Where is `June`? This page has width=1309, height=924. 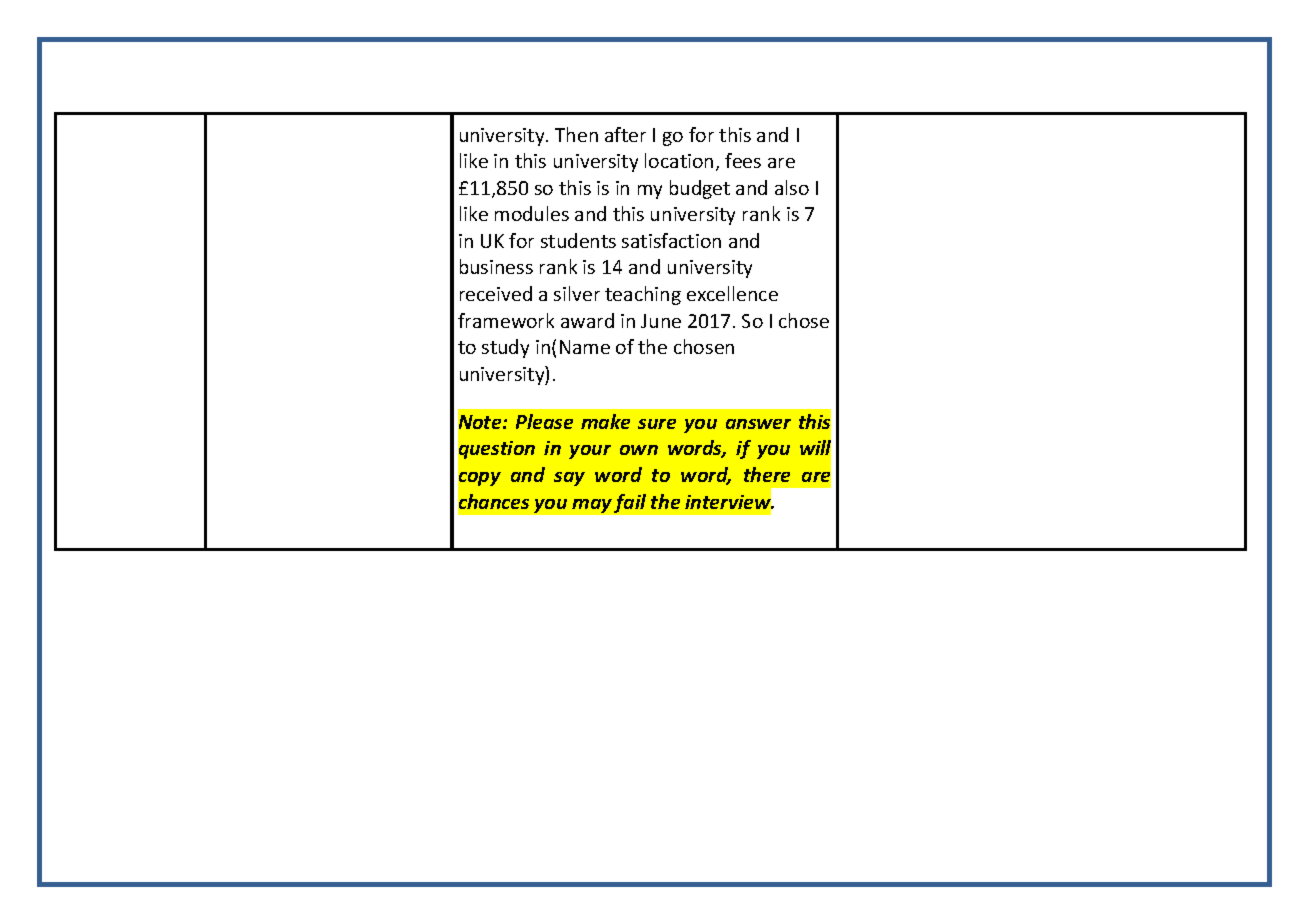
June is located at coordinates (661, 321).
